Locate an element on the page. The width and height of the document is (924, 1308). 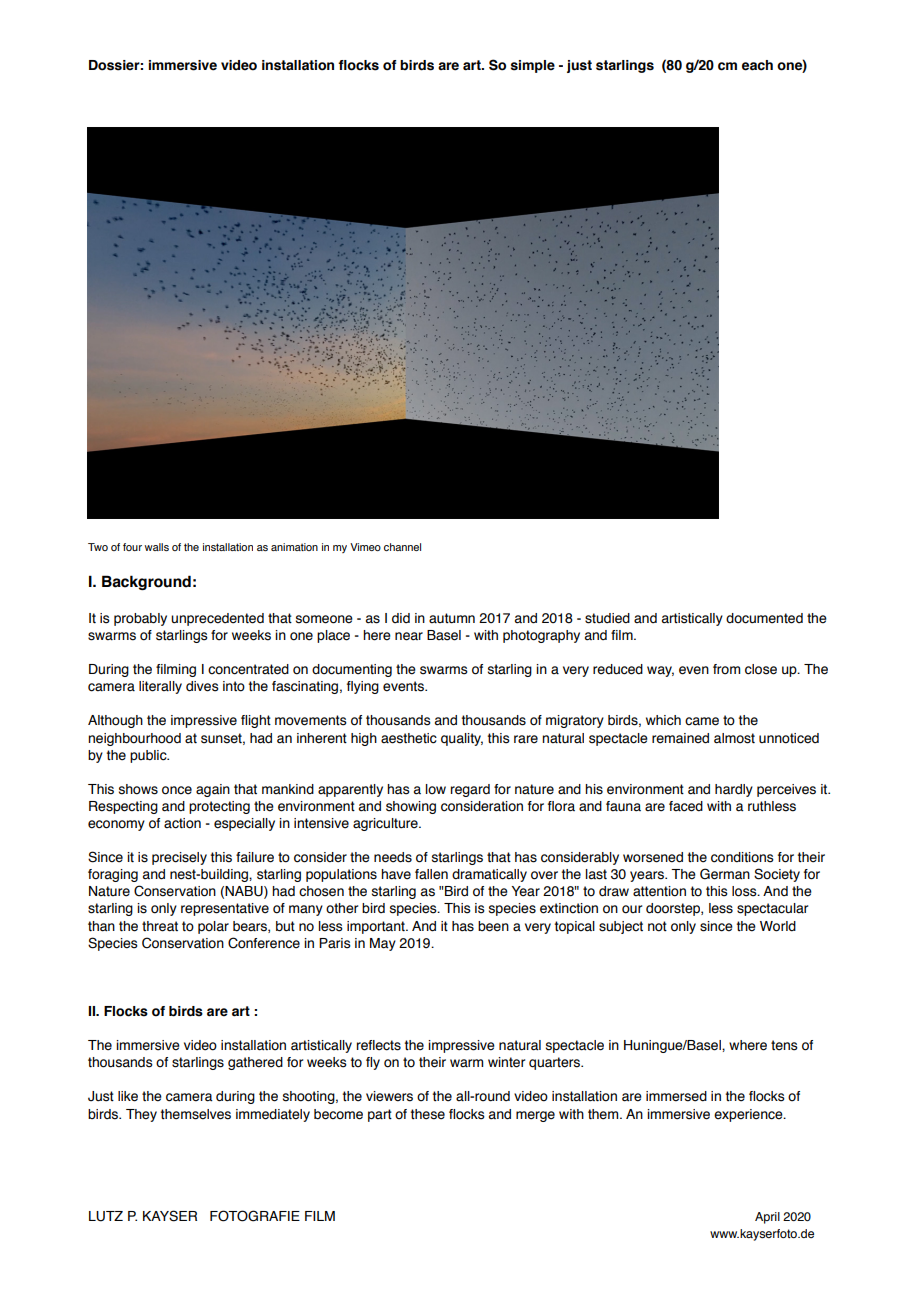
walls is located at coordinates (157, 547).
